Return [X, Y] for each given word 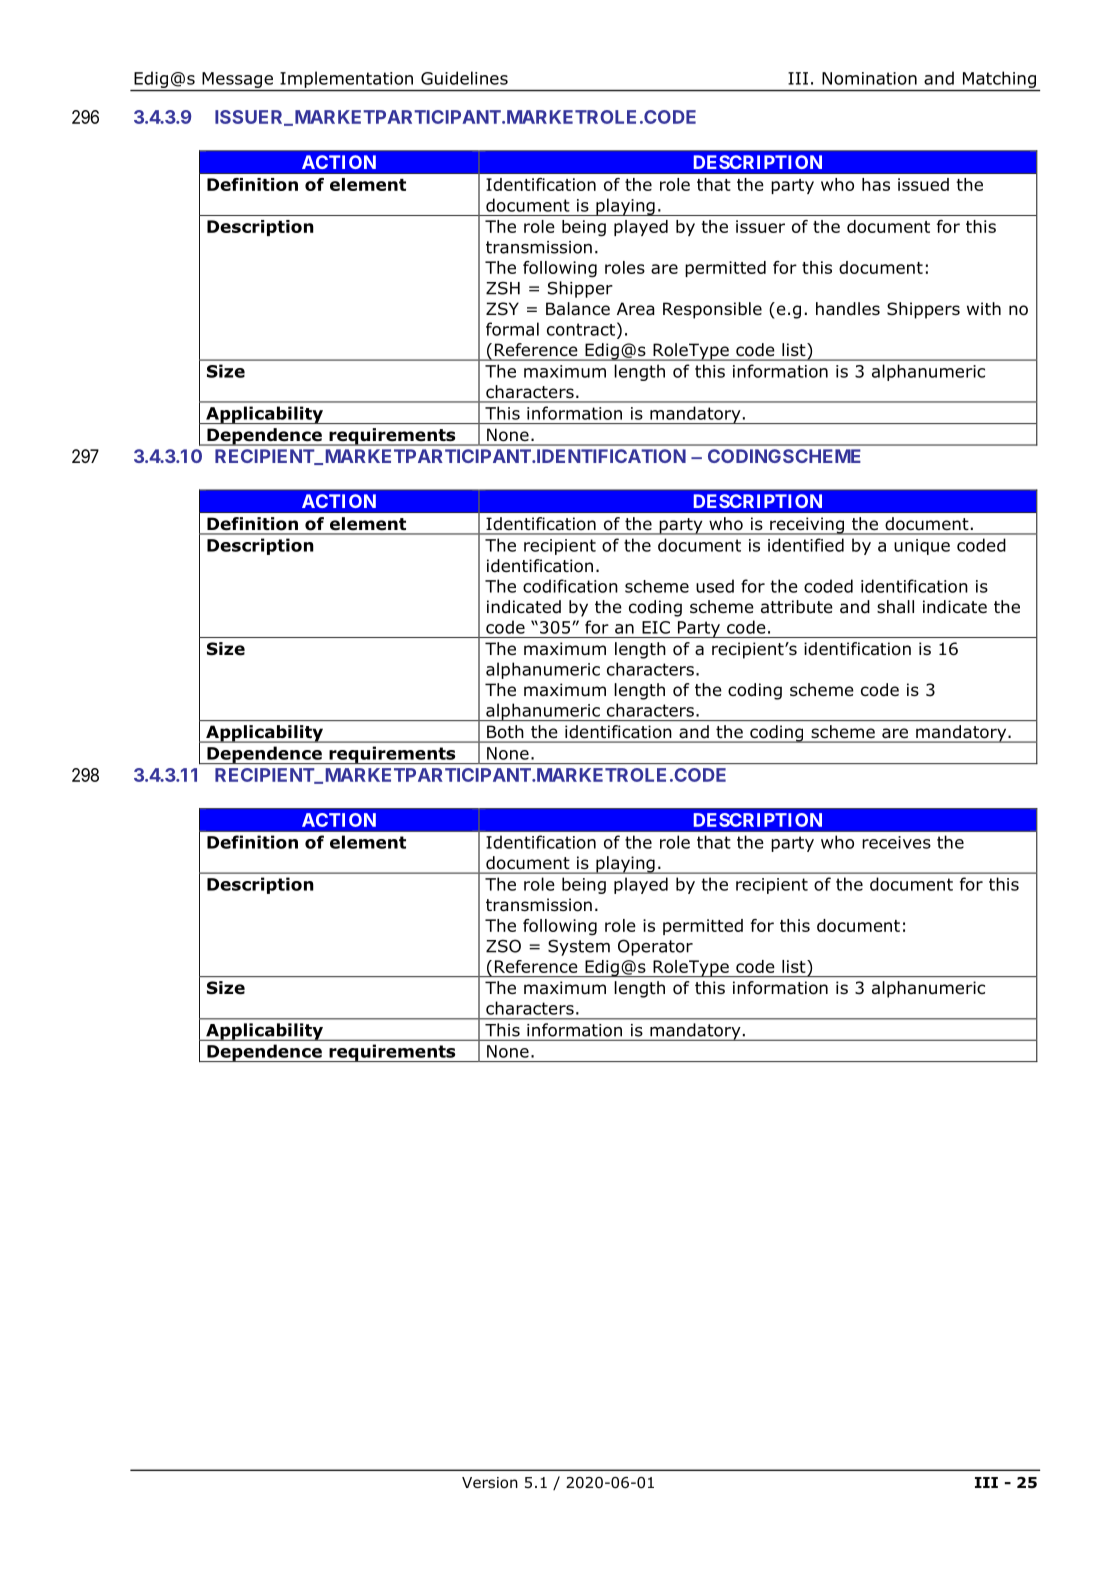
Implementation [346, 80]
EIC [656, 627]
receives [896, 842]
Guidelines [464, 78]
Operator [655, 947]
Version [490, 1483]
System [579, 947]
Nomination [869, 78]
